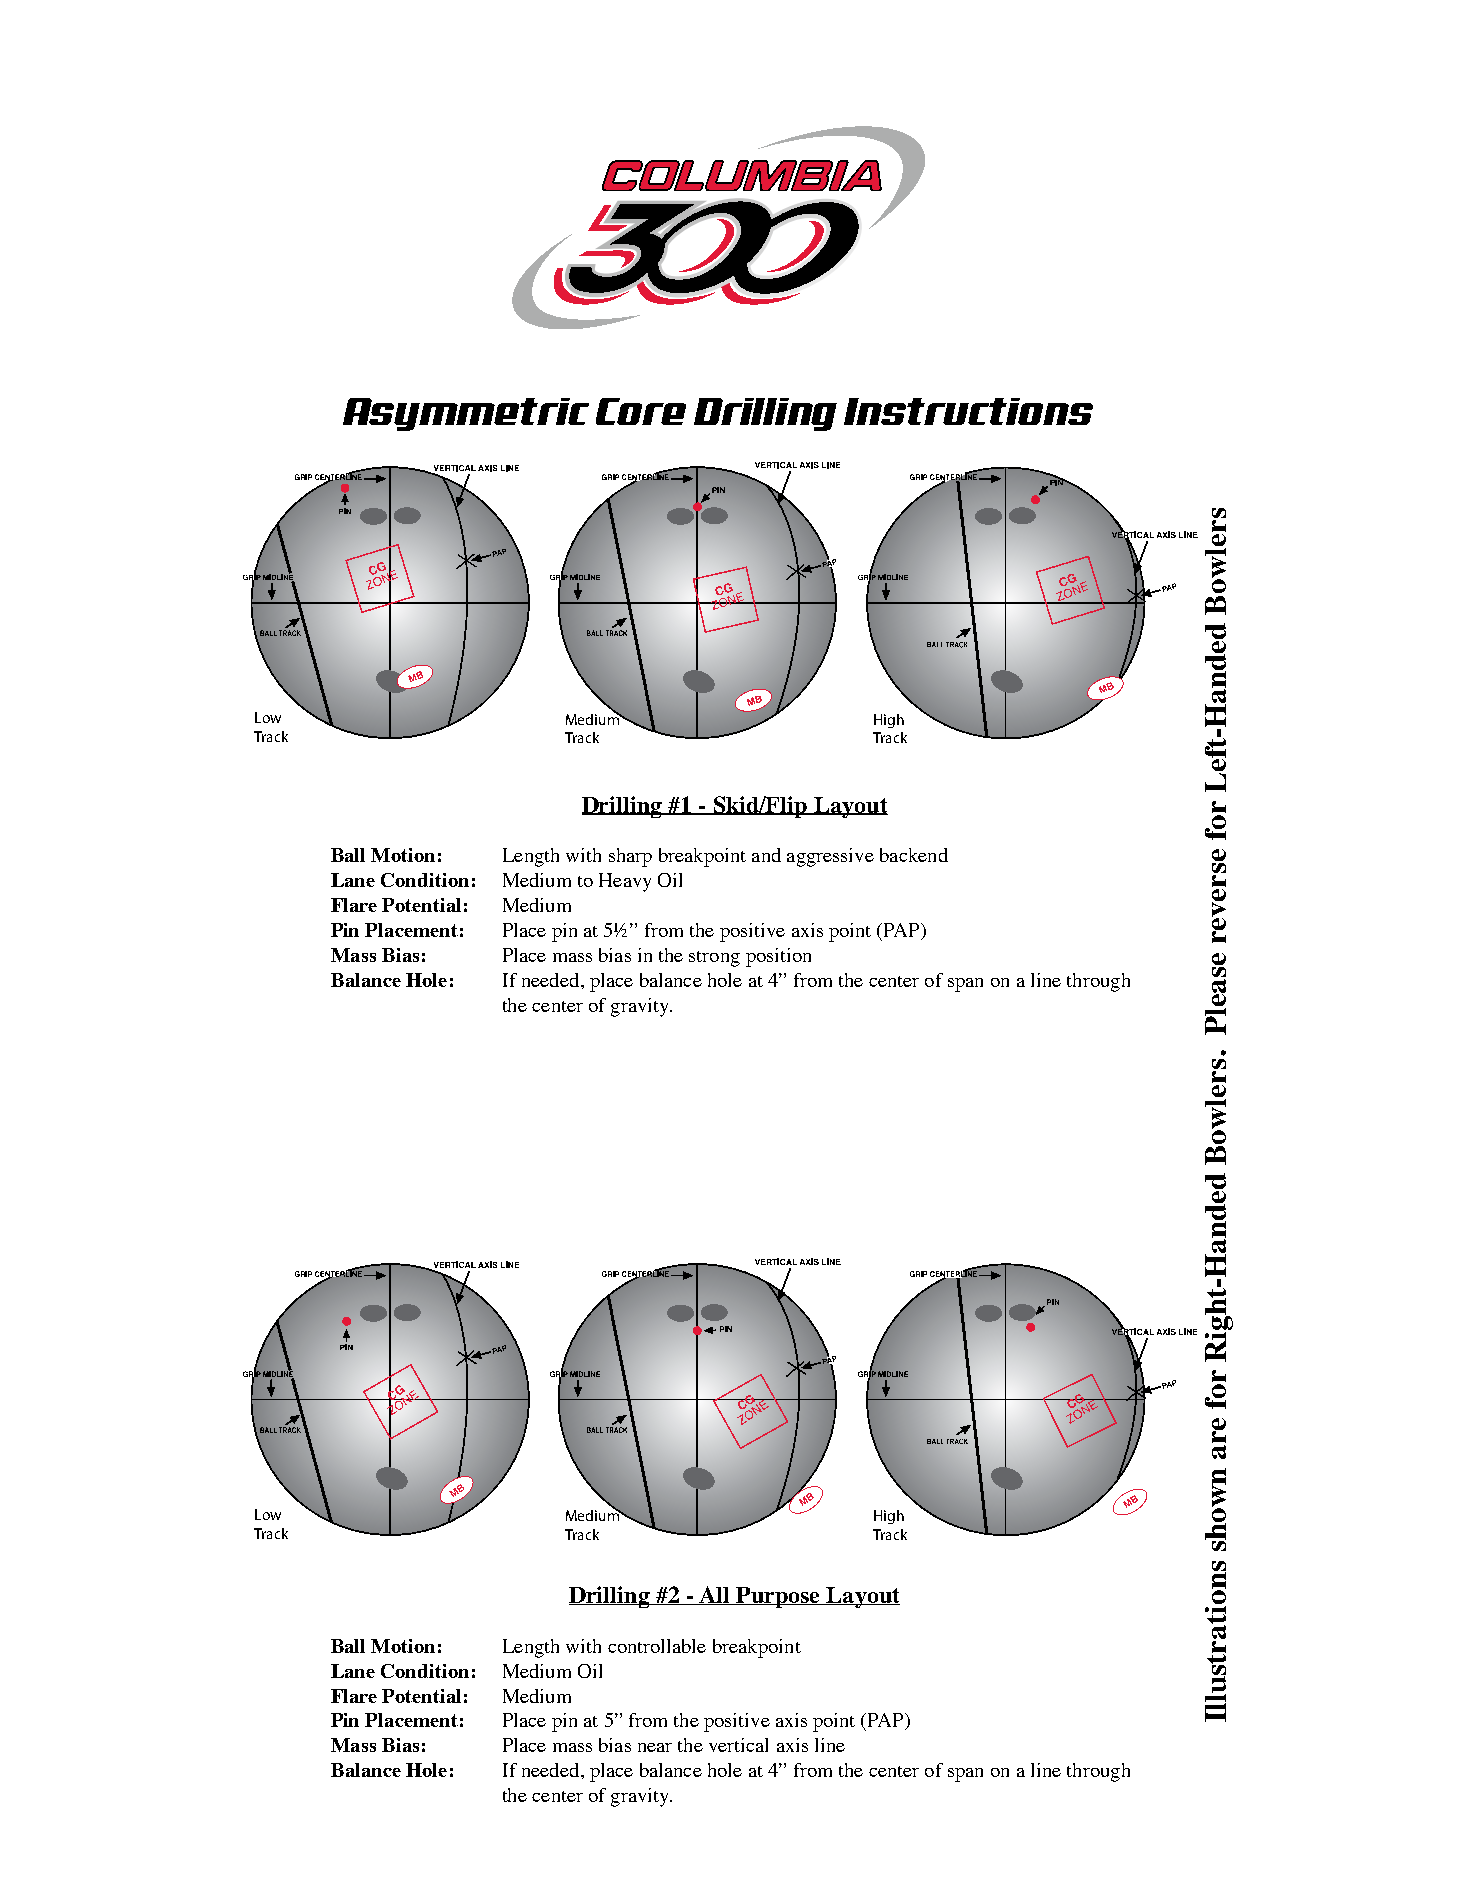 The height and width of the page is (1895, 1464). Describe the element at coordinates (641, 411) in the page. I see `Core` at that location.
